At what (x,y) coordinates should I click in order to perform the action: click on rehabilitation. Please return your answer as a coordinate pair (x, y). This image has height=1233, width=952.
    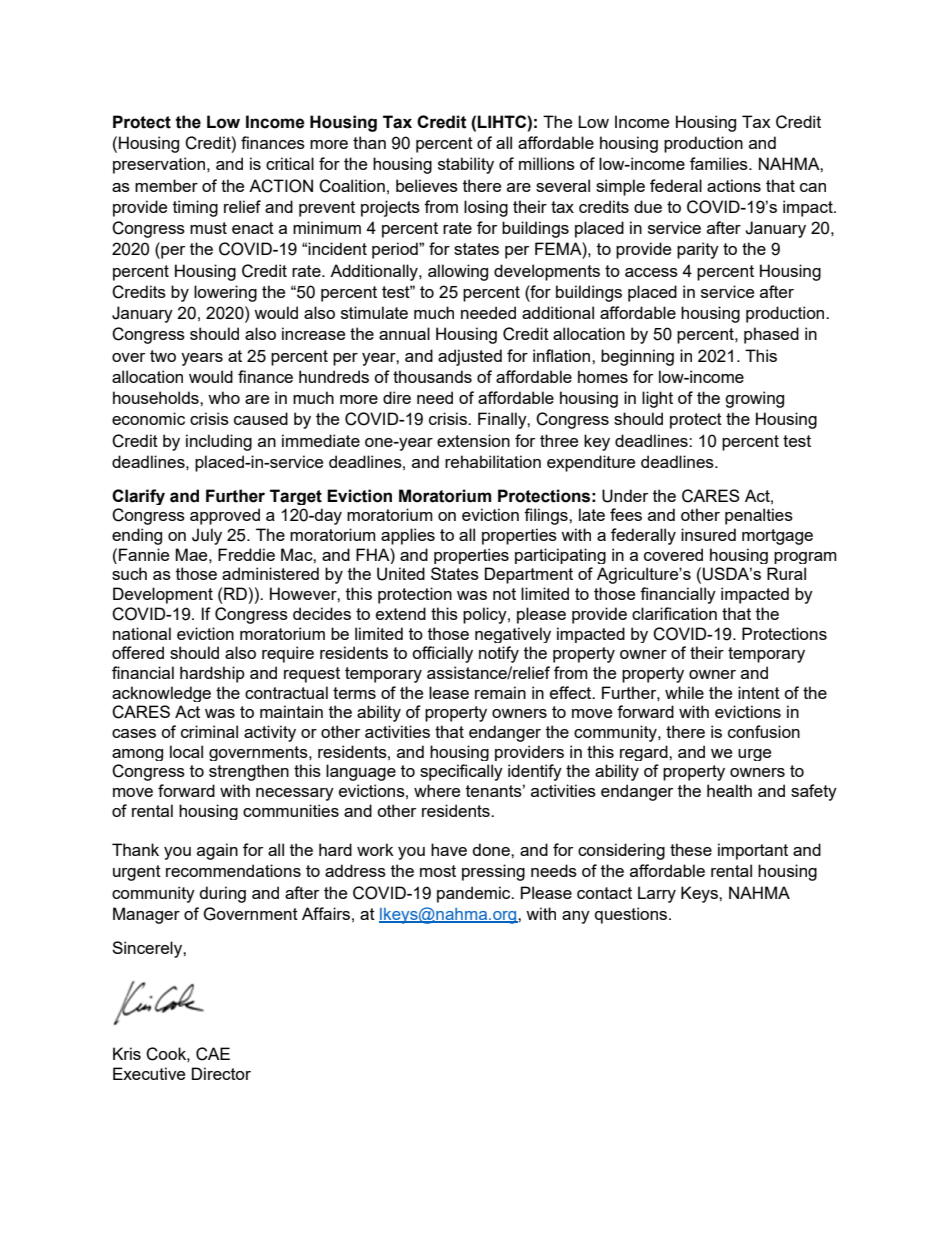
    Looking at the image, I should click on (493, 461).
